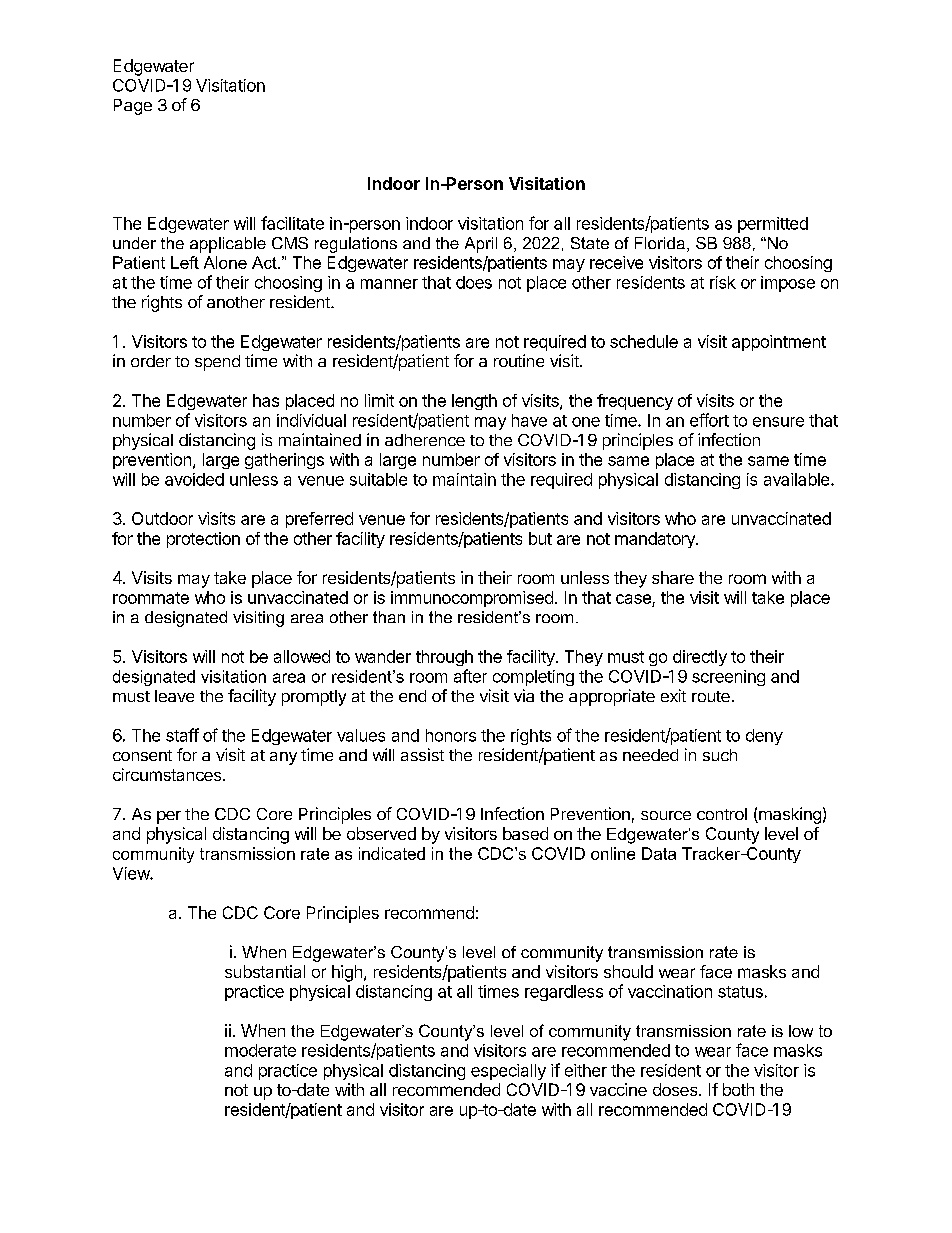  I want to click on especially, so click(508, 1072).
